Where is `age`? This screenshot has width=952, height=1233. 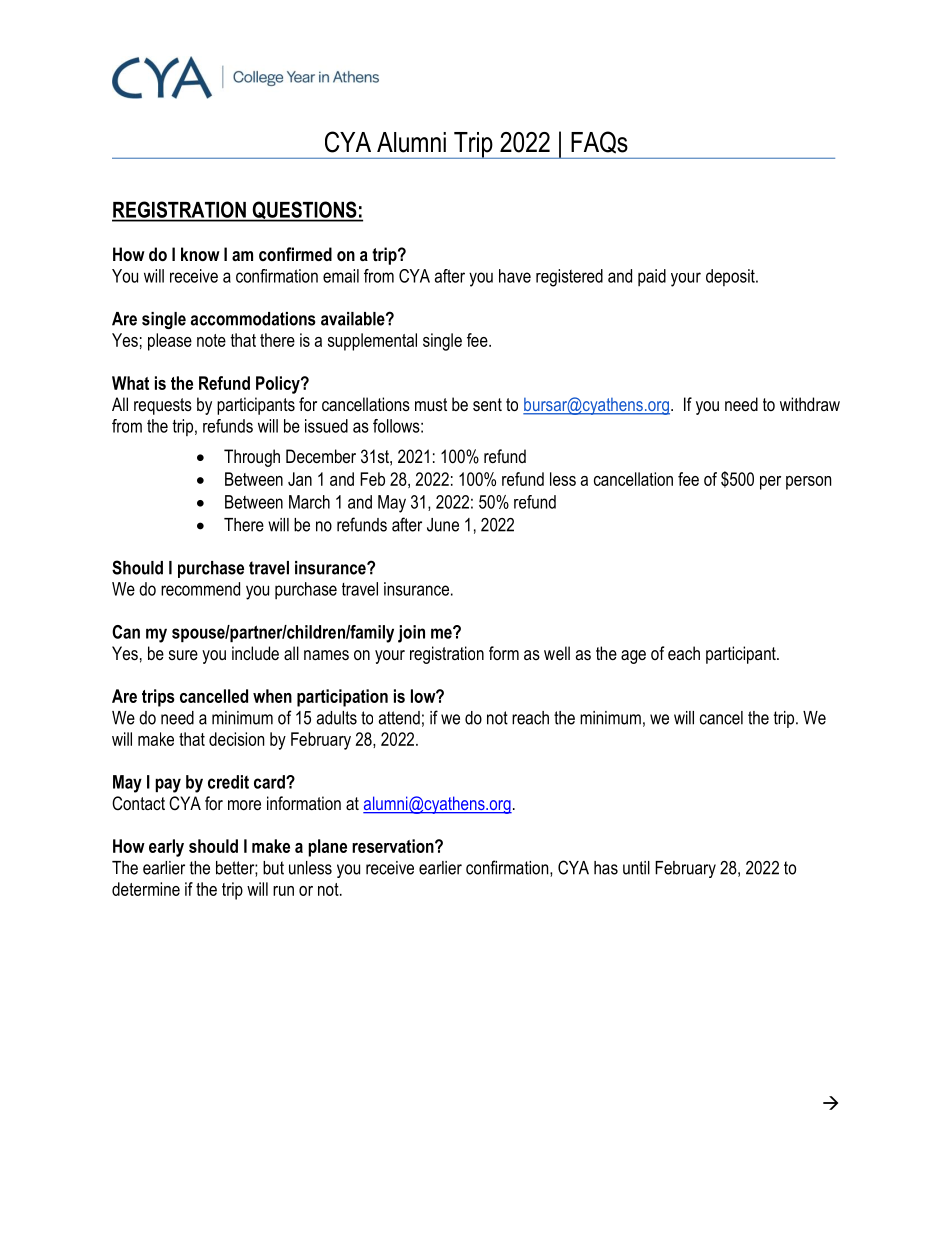 age is located at coordinates (633, 657).
